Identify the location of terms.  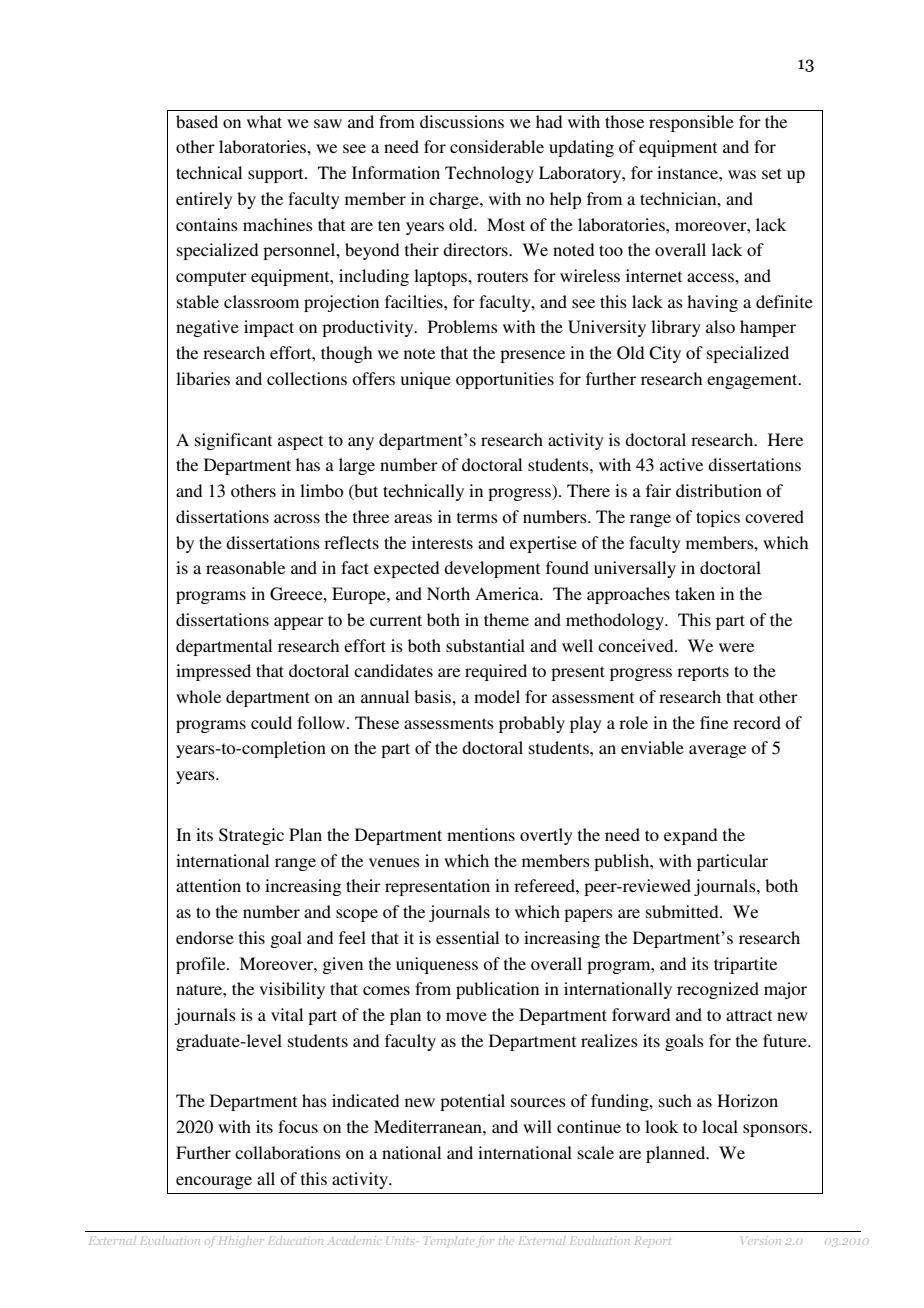
(477, 517).
